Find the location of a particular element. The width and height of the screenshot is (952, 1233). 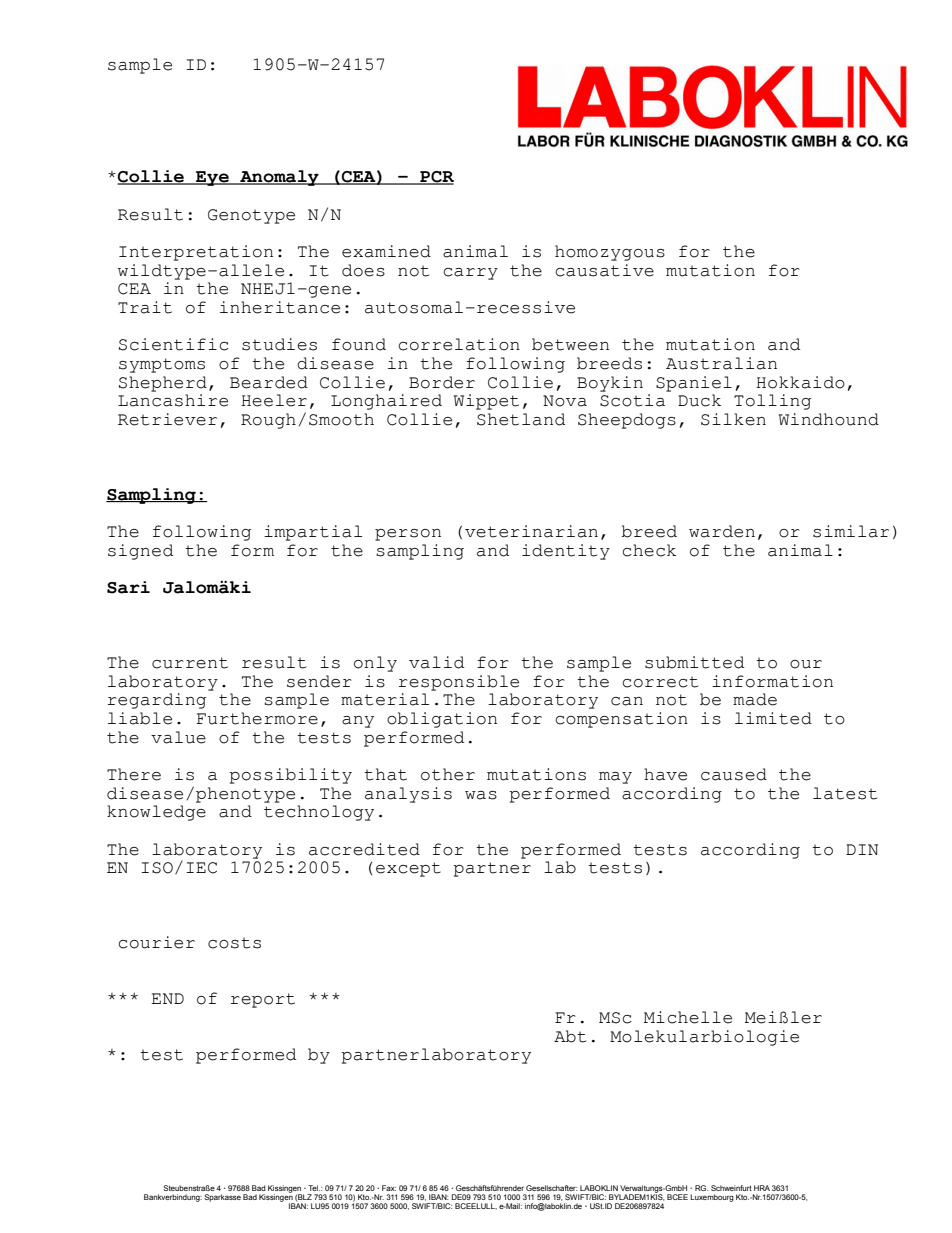

homozygous is located at coordinates (610, 253).
